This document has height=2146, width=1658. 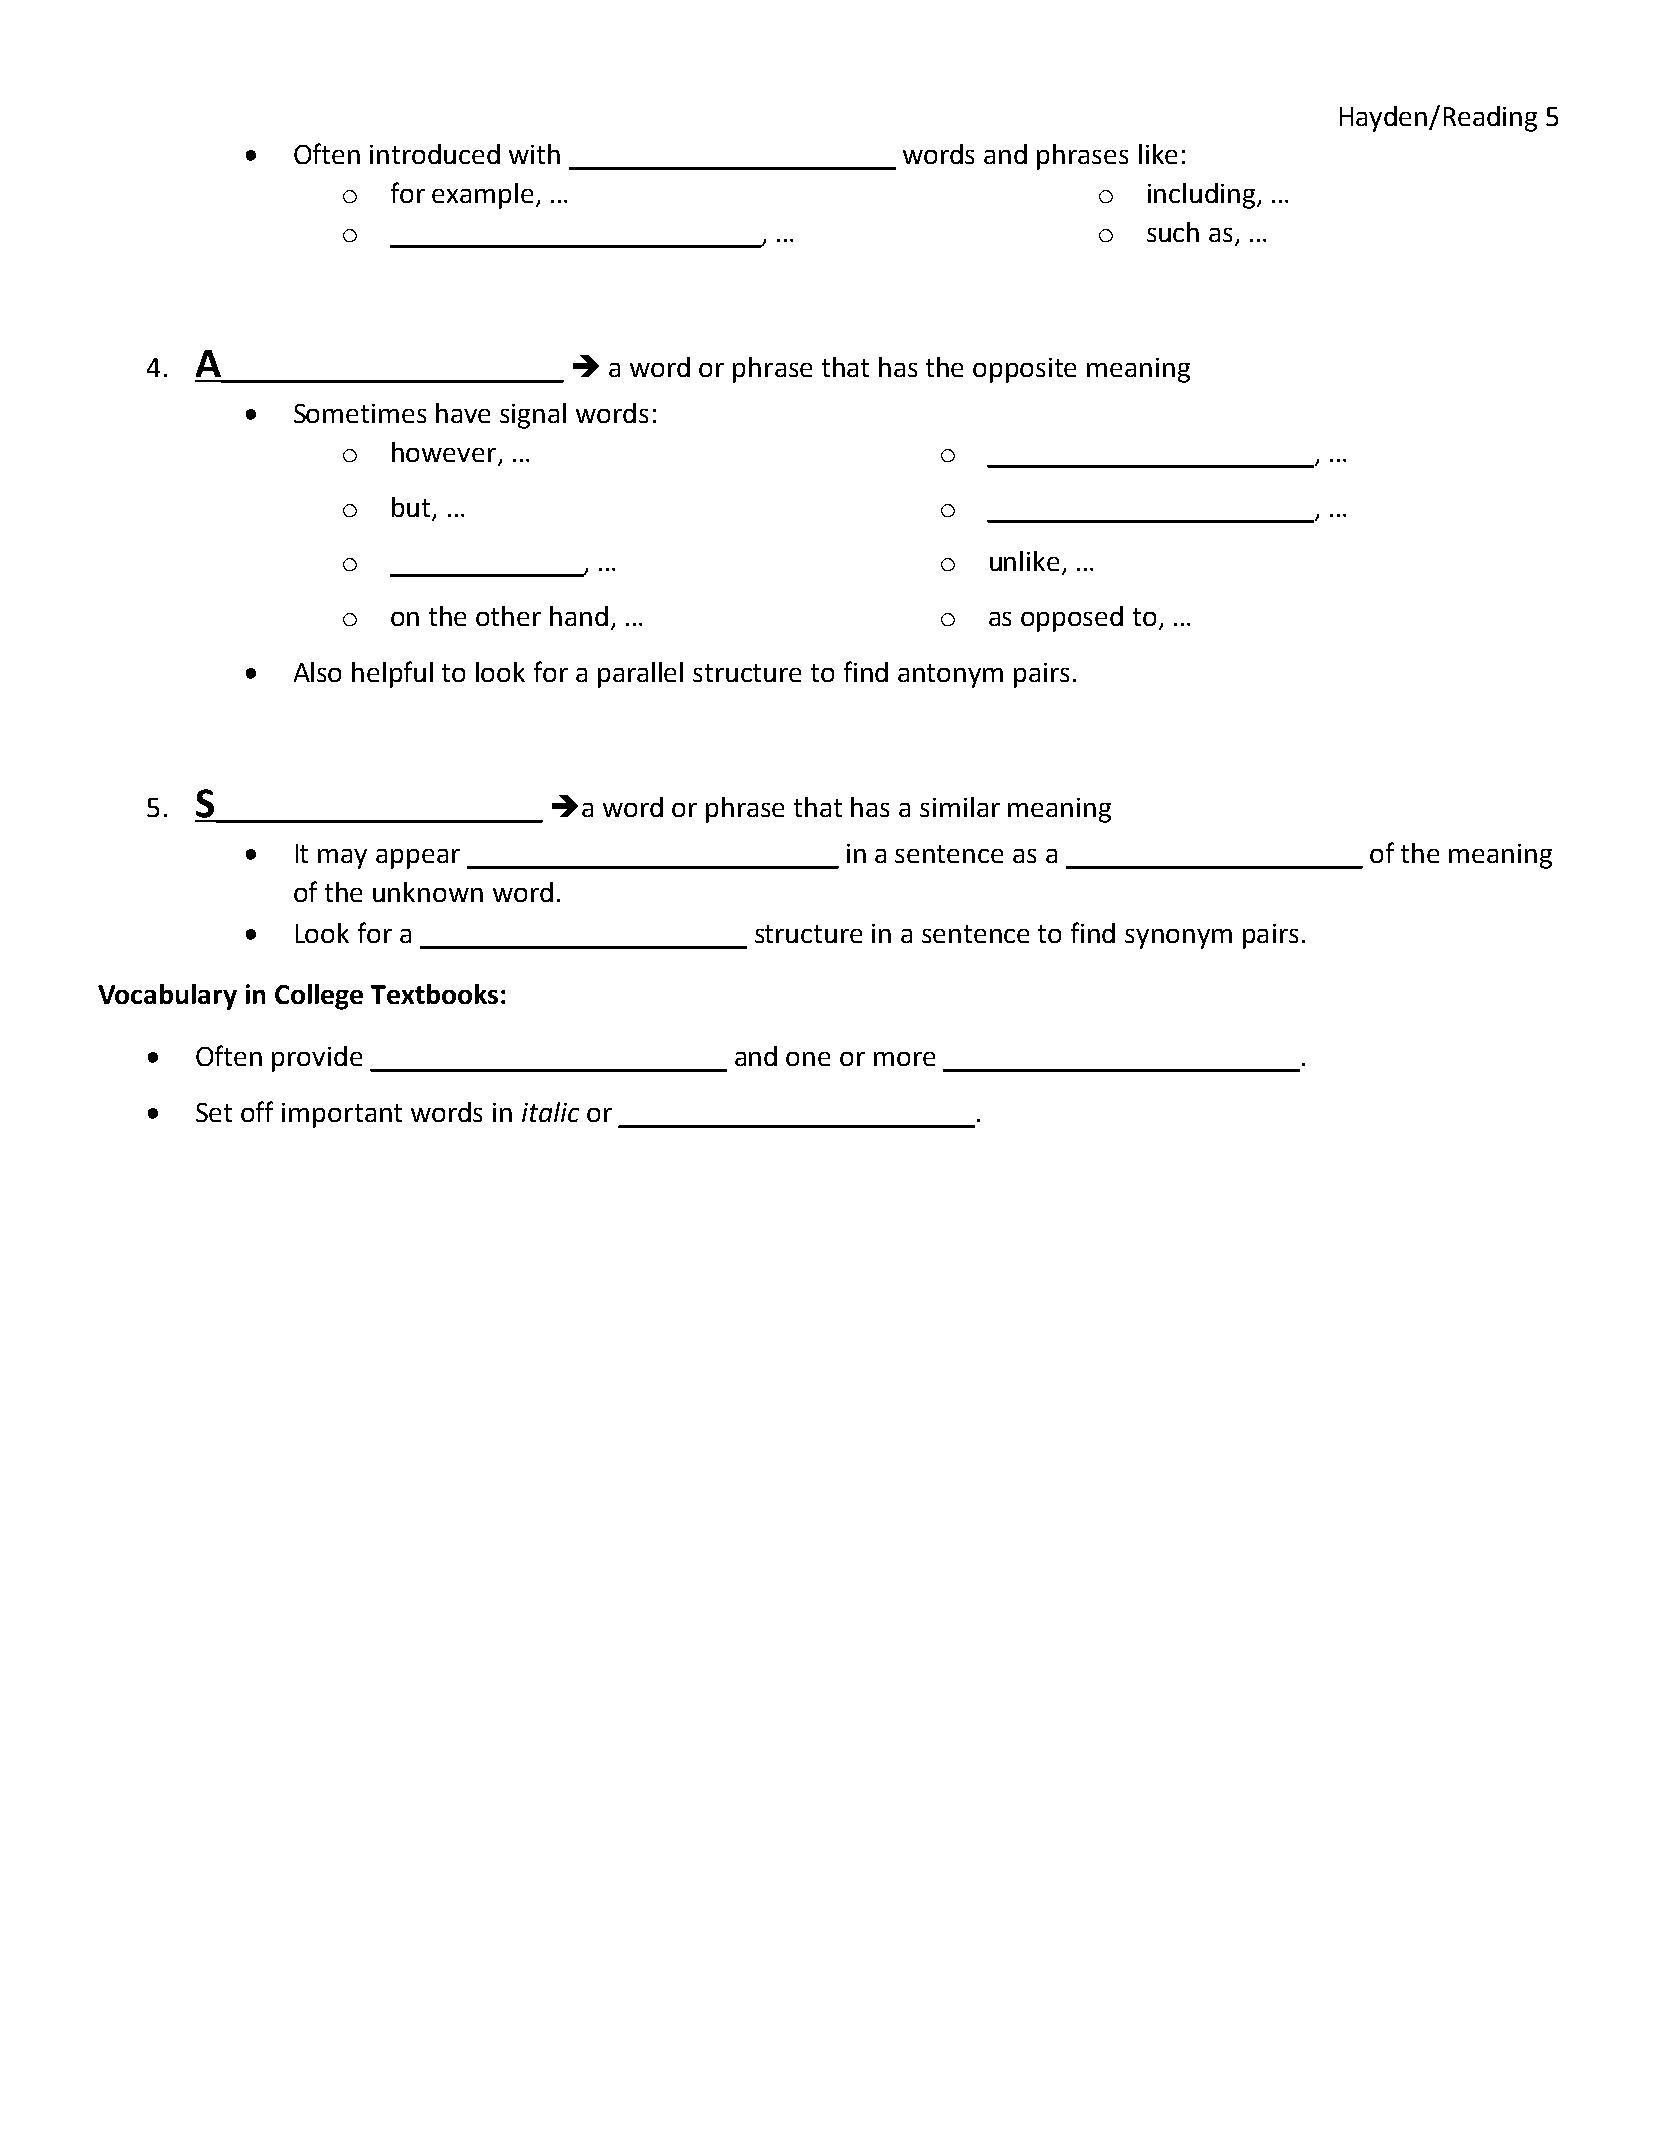 I want to click on off, so click(x=257, y=1111).
